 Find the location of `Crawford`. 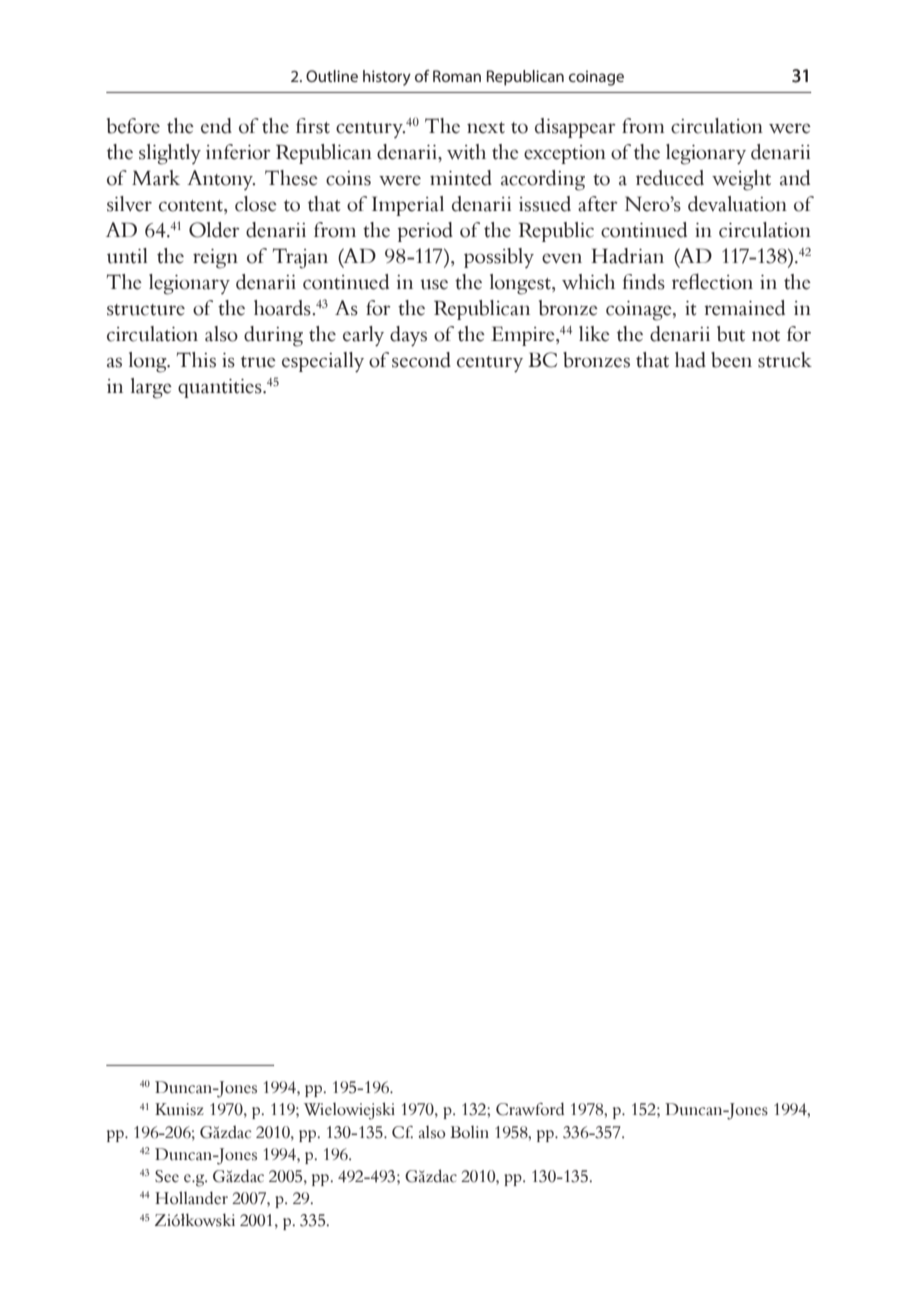

Crawford is located at coordinates (530, 1109).
